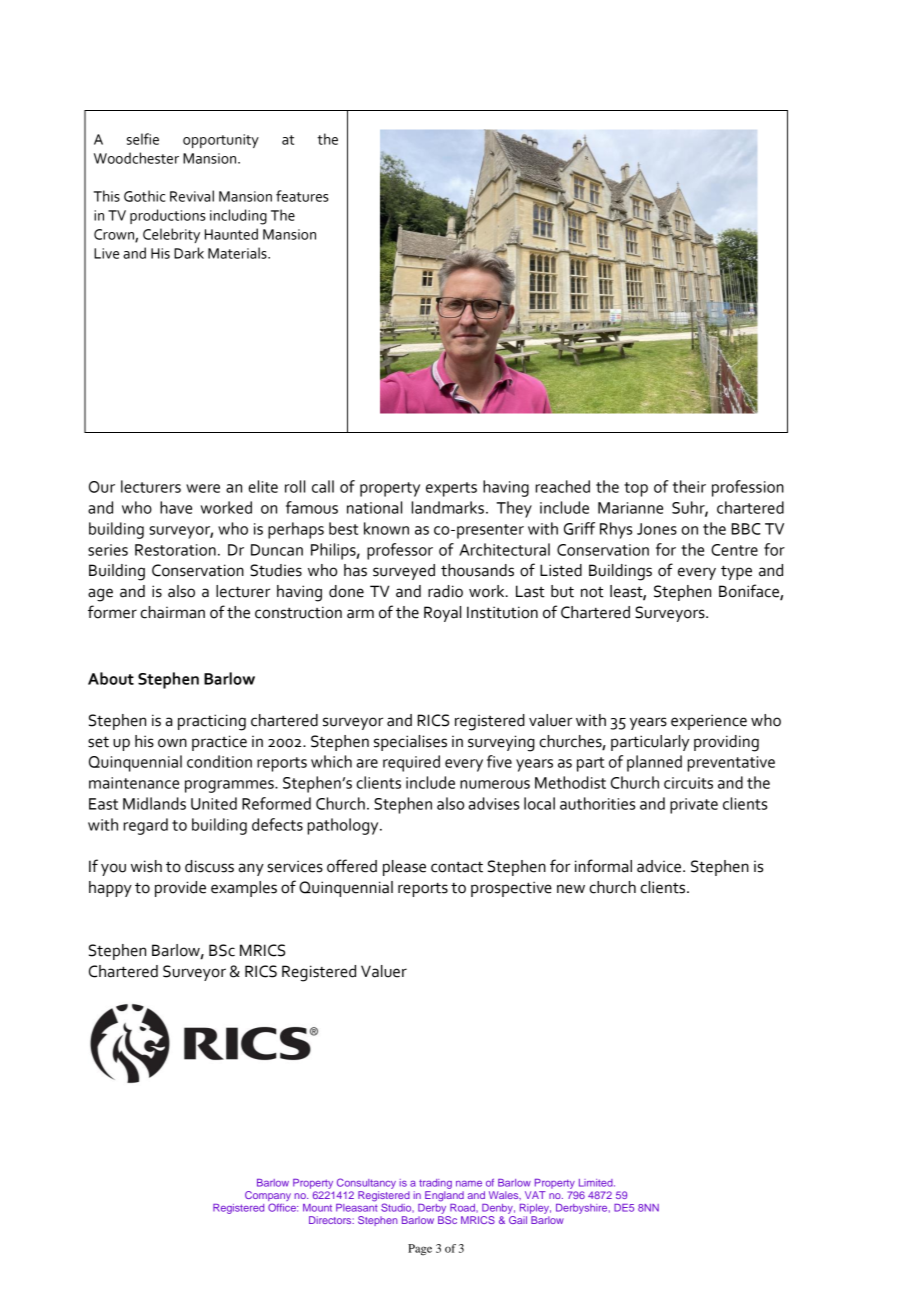 The height and width of the screenshot is (1308, 924). What do you see at coordinates (302, 196) in the screenshot?
I see `features` at bounding box center [302, 196].
